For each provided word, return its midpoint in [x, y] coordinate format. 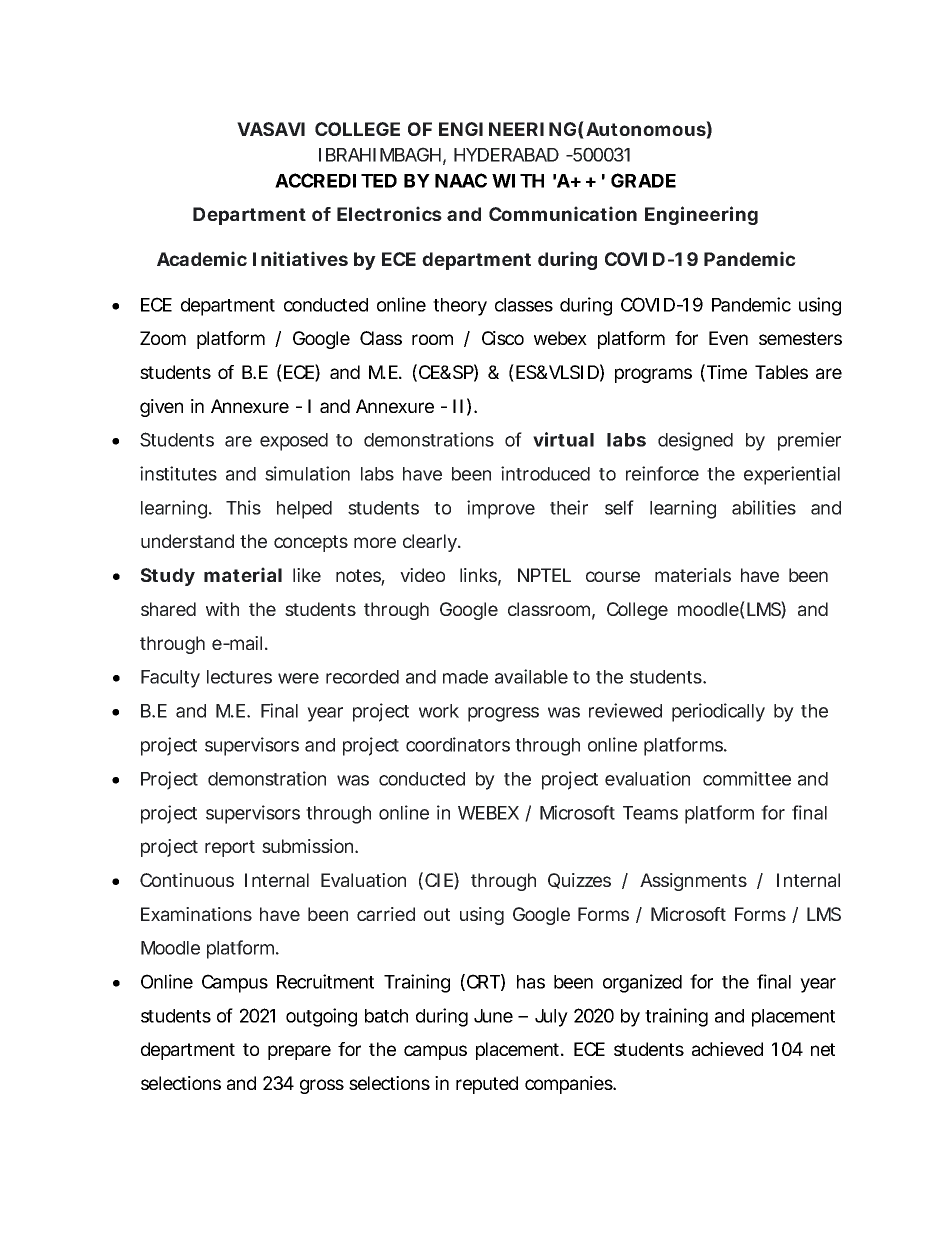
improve [501, 509]
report [230, 848]
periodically [718, 712]
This [243, 507]
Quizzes [579, 881]
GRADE [643, 180]
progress [503, 714]
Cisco [503, 338]
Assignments [693, 882]
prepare [299, 1052]
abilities [764, 507]
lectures [239, 677]
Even [728, 338]
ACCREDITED [336, 180]
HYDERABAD [506, 155]
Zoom [163, 338]
